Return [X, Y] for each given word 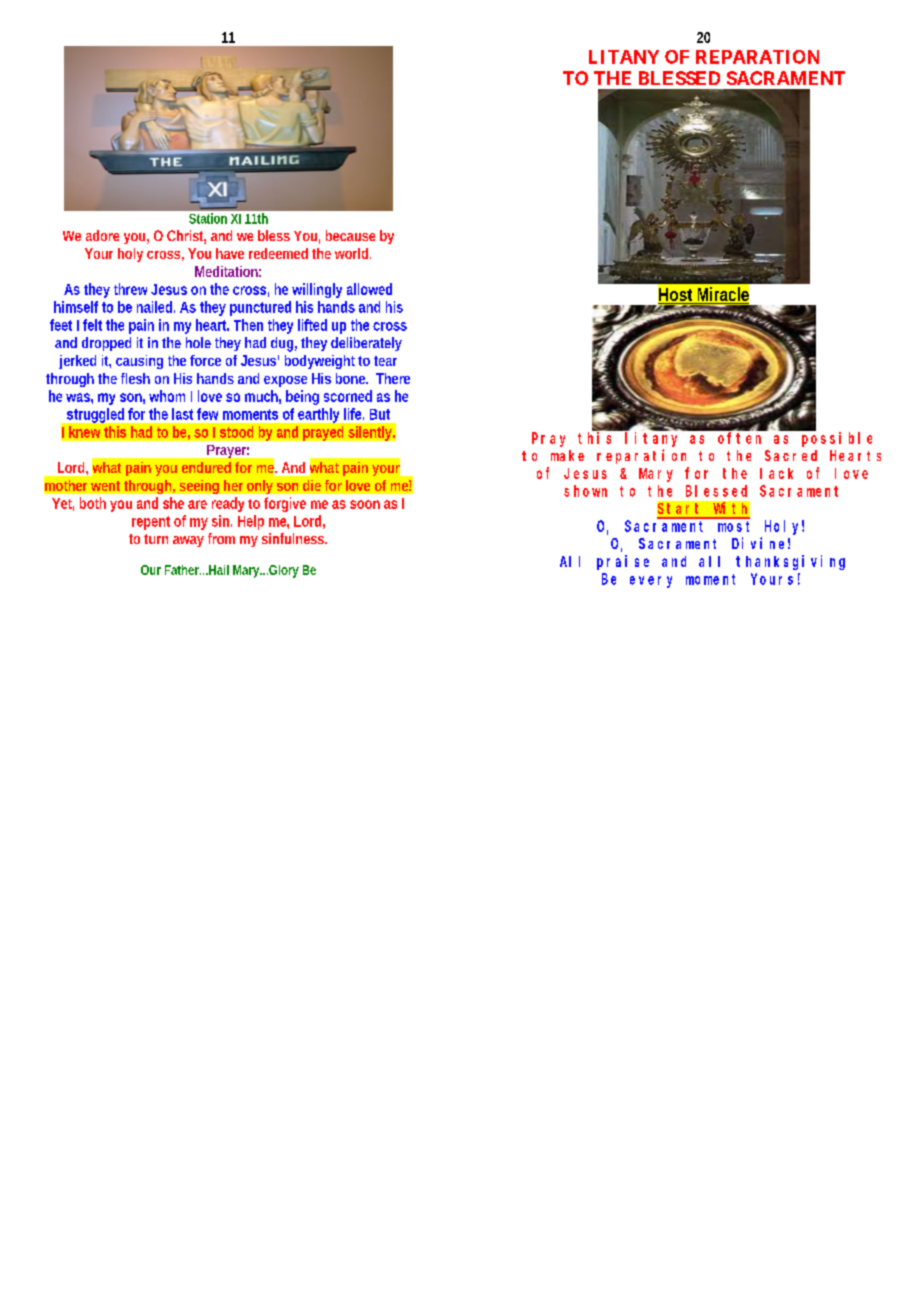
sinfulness [294, 538]
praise [623, 562]
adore [102, 235]
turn [156, 539]
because [350, 235]
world [353, 253]
